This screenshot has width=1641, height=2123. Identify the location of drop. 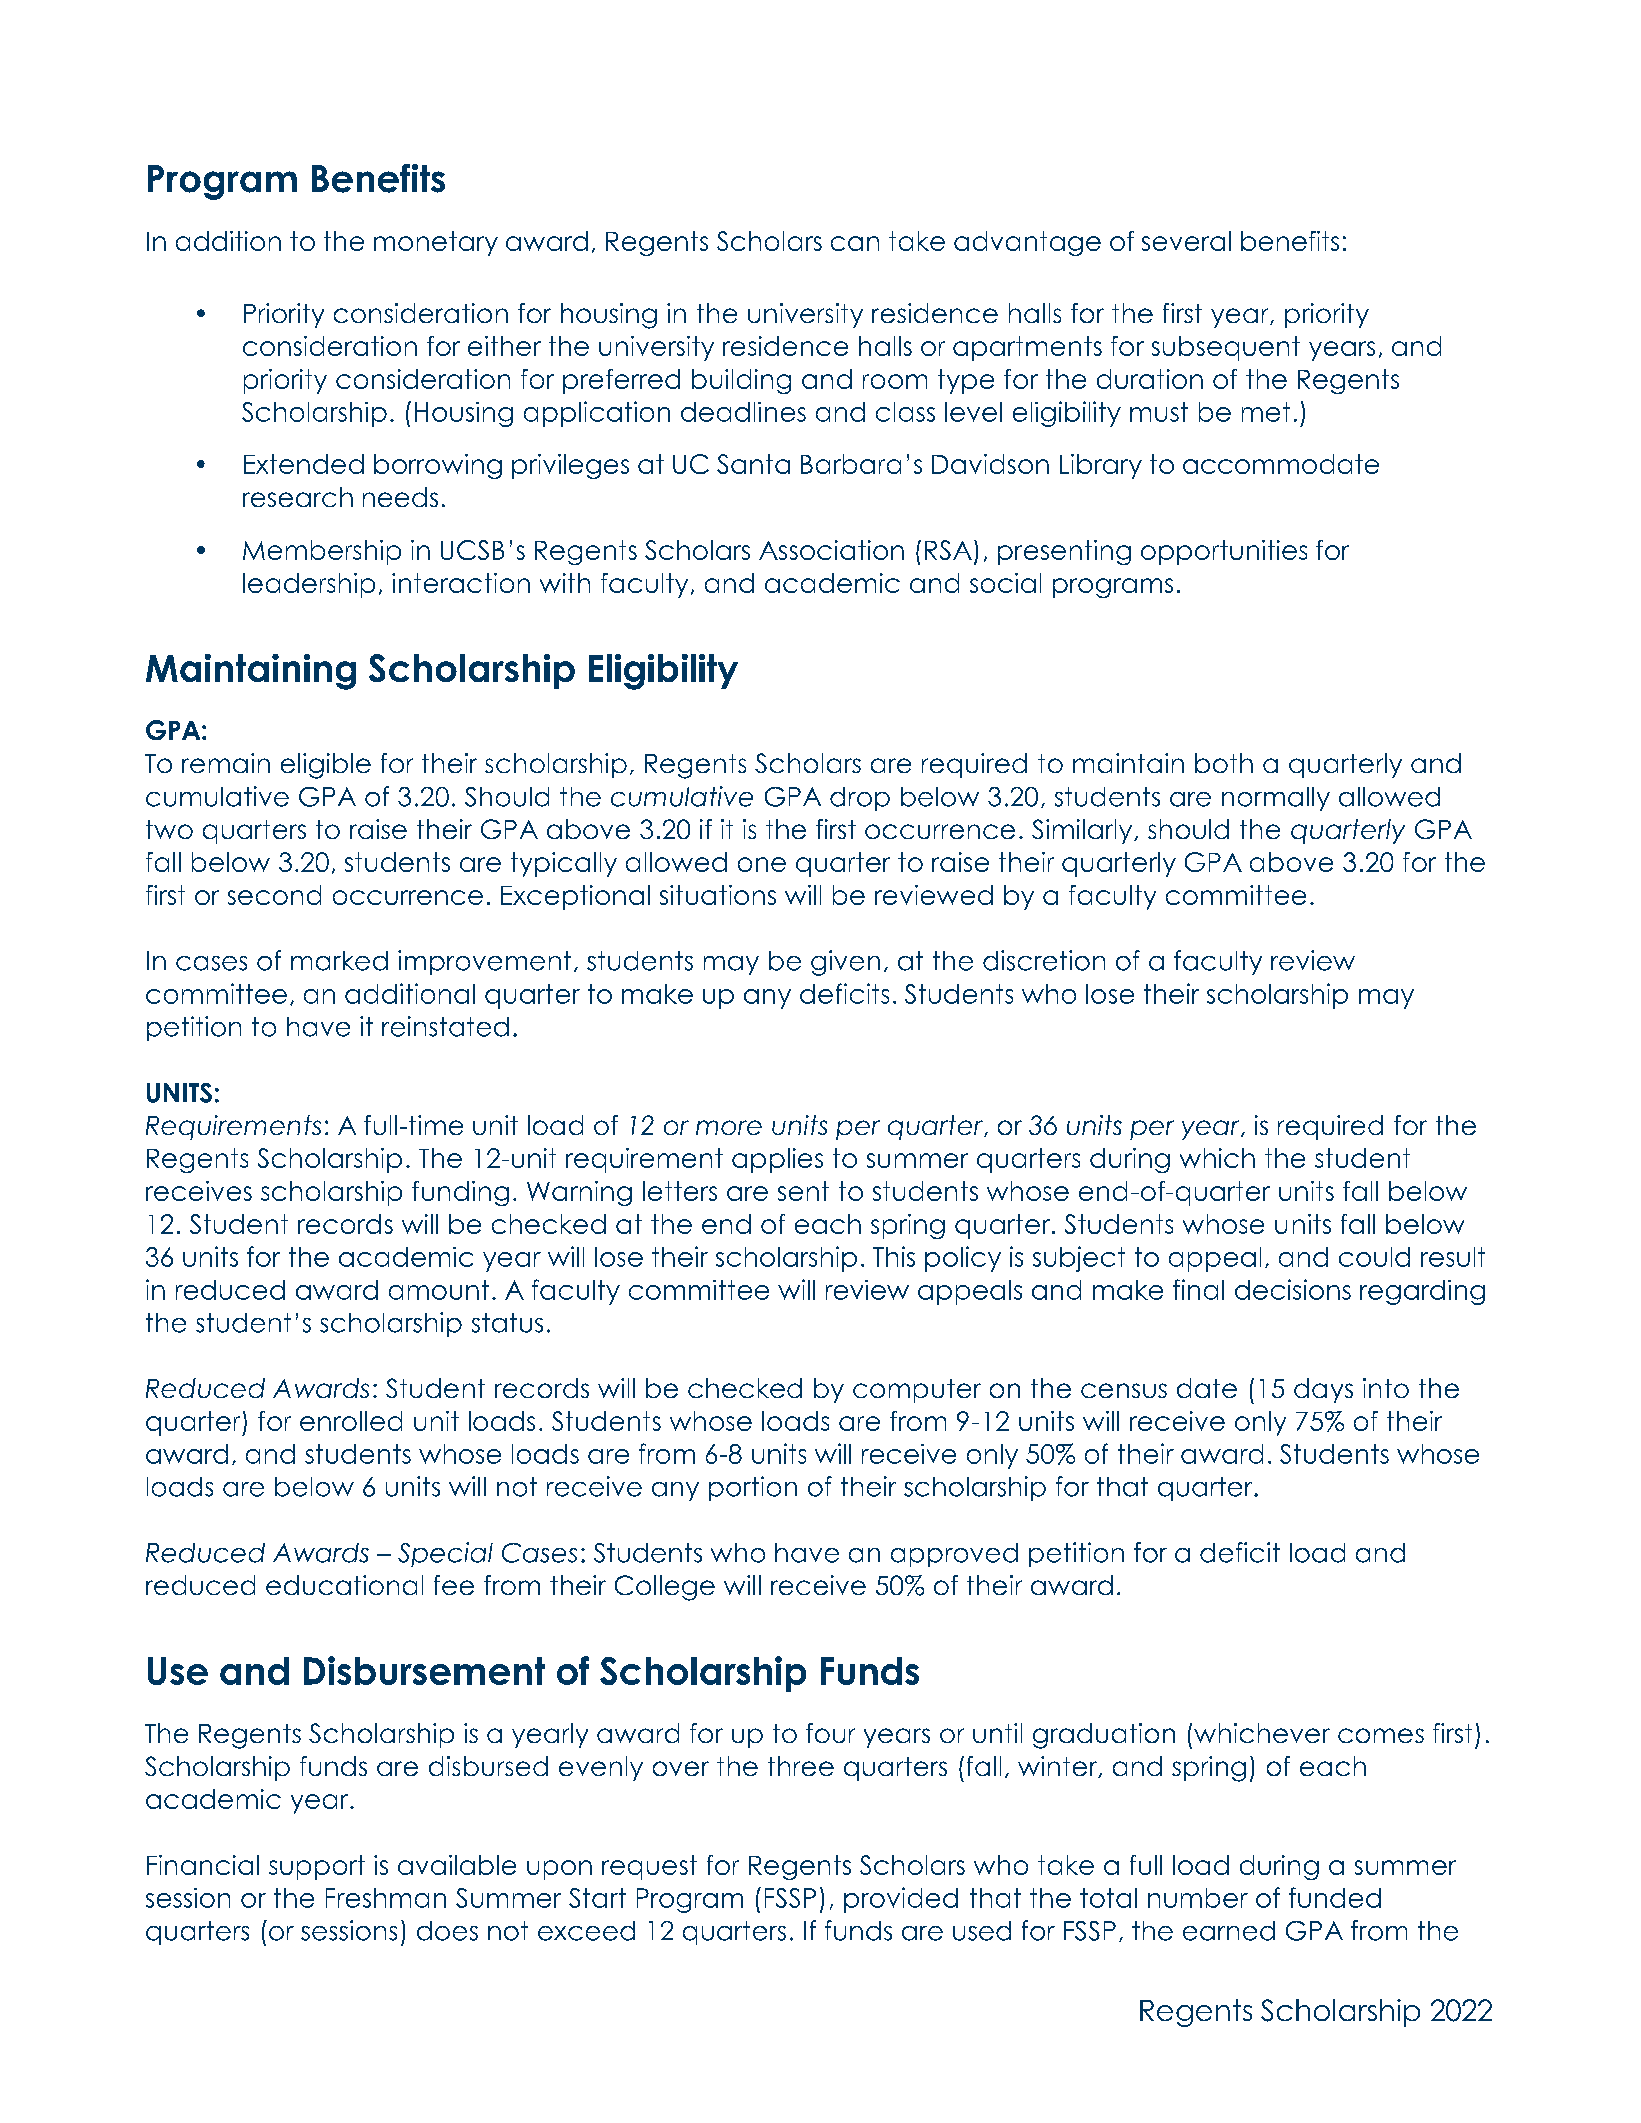
(860, 799).
